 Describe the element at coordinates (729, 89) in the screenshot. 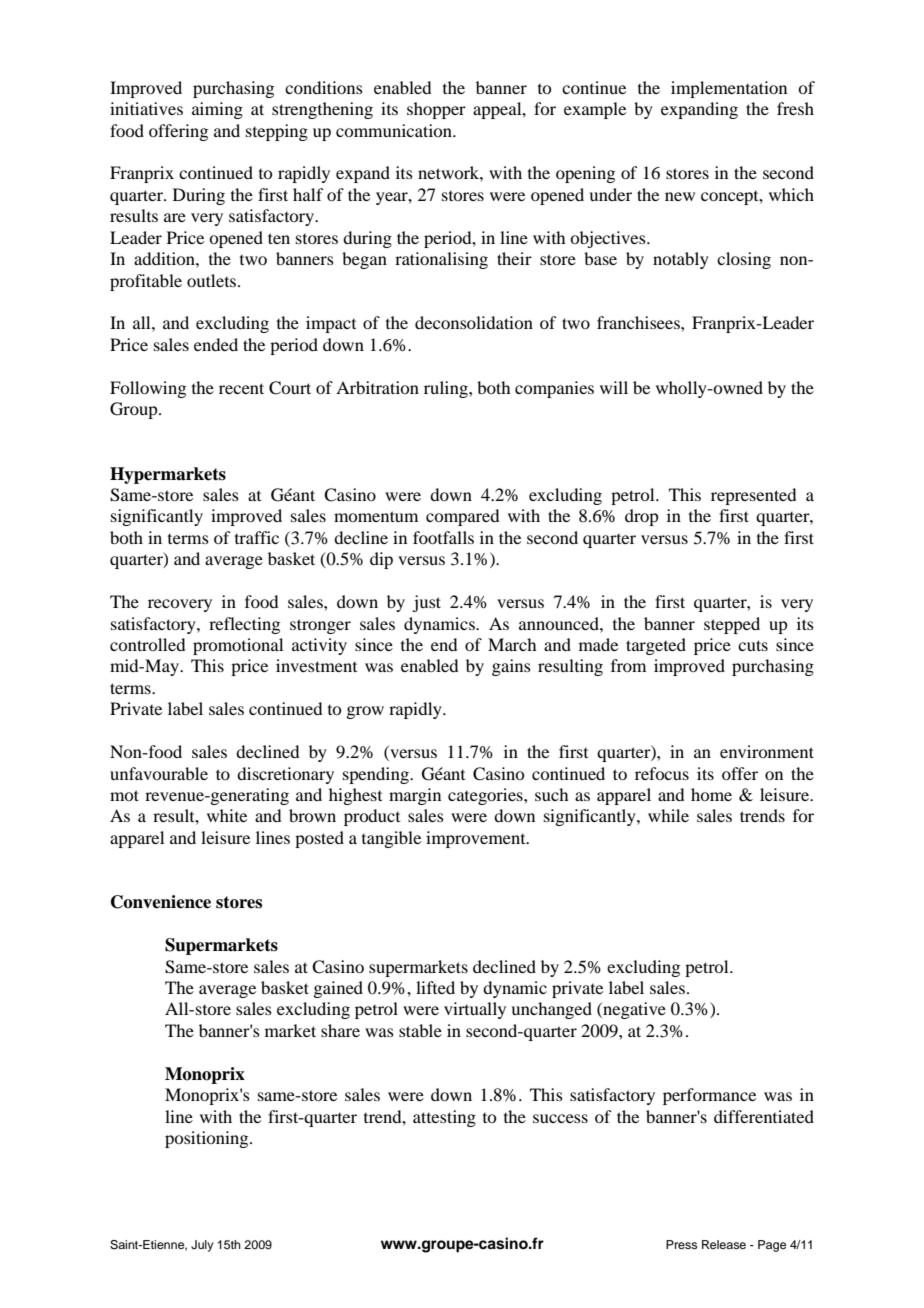

I see `implementation` at that location.
